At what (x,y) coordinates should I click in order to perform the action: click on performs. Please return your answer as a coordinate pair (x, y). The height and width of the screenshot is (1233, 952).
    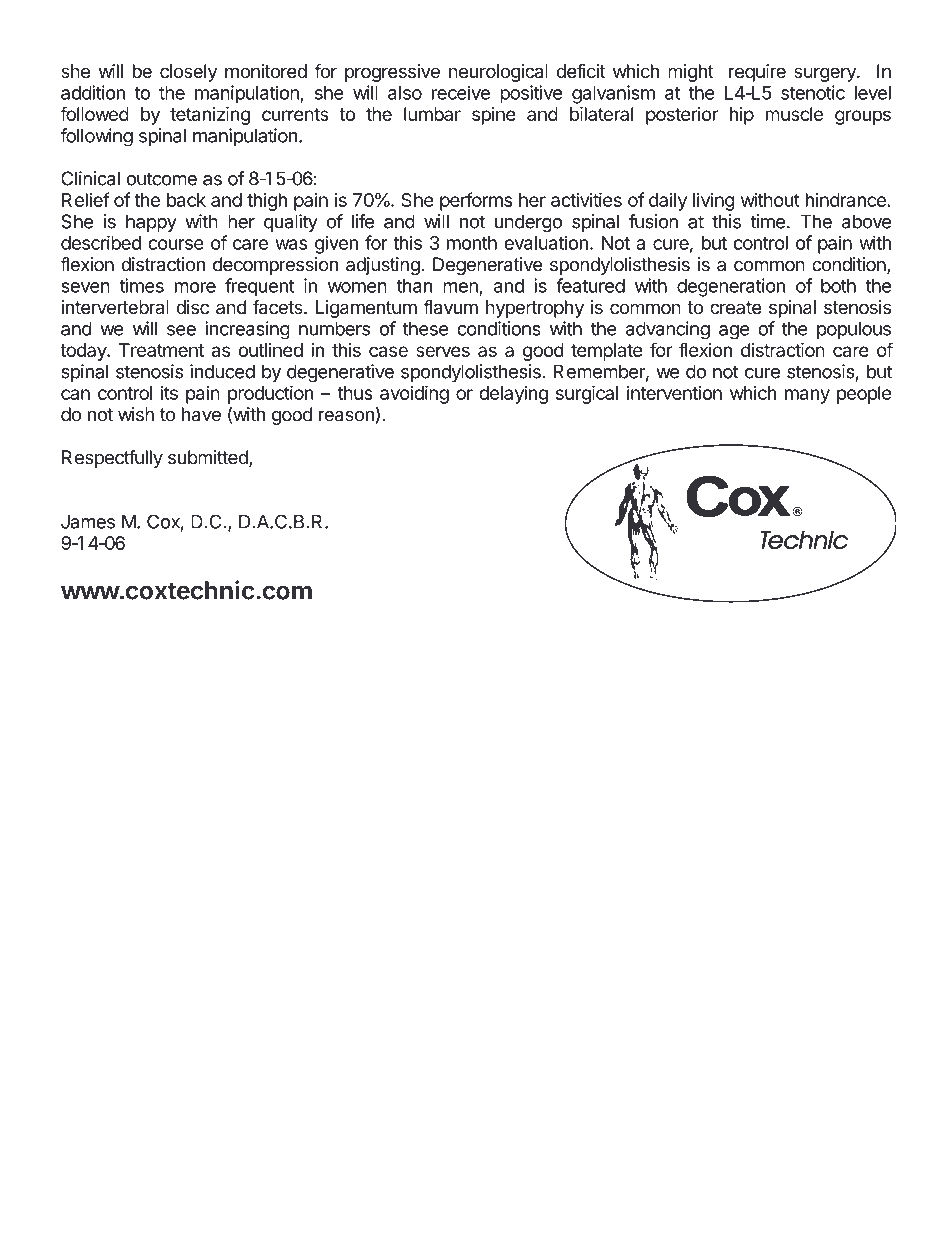
    Looking at the image, I should click on (476, 201).
